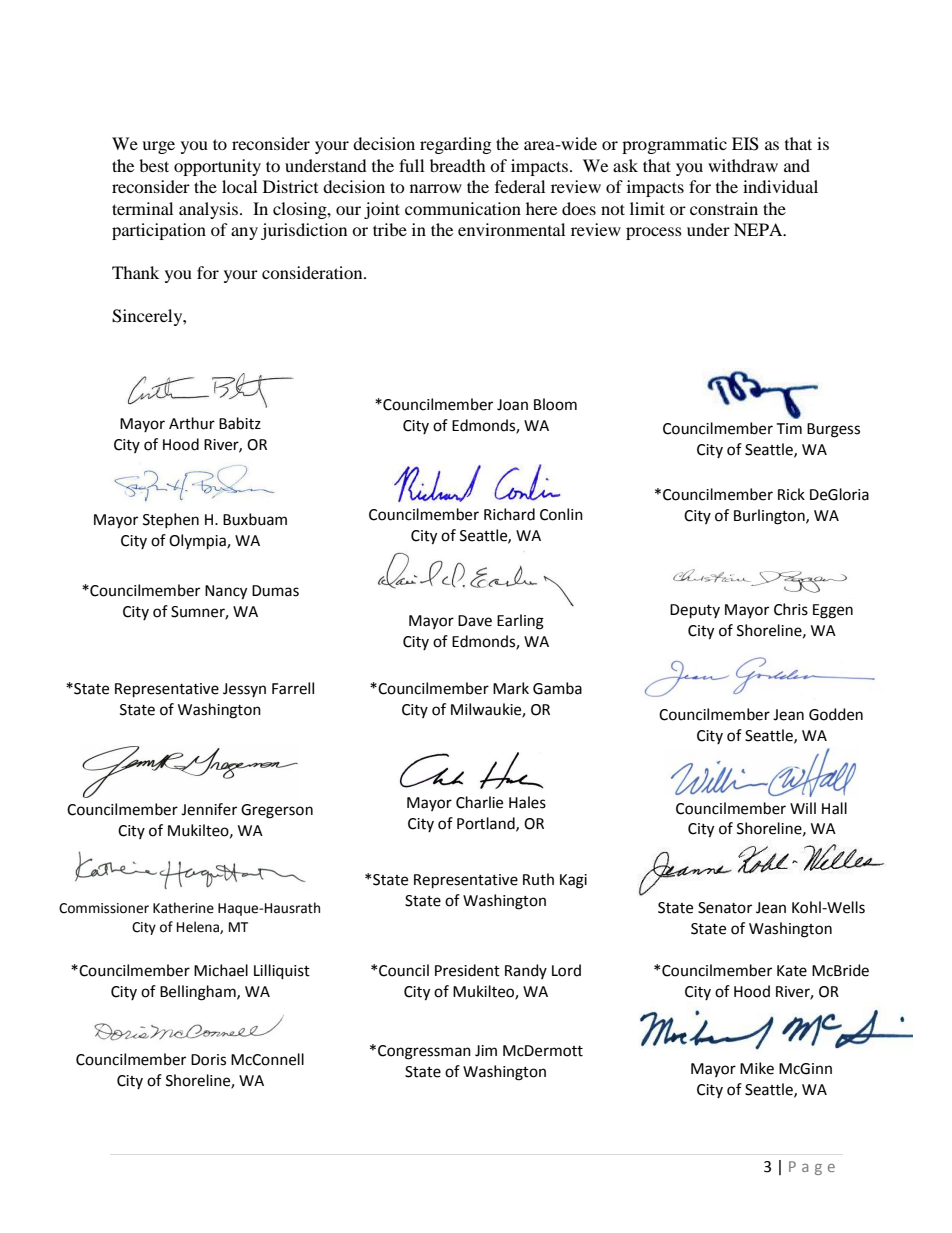 This page has height=1233, width=952. What do you see at coordinates (208, 1060) in the page?
I see `Doris` at bounding box center [208, 1060].
